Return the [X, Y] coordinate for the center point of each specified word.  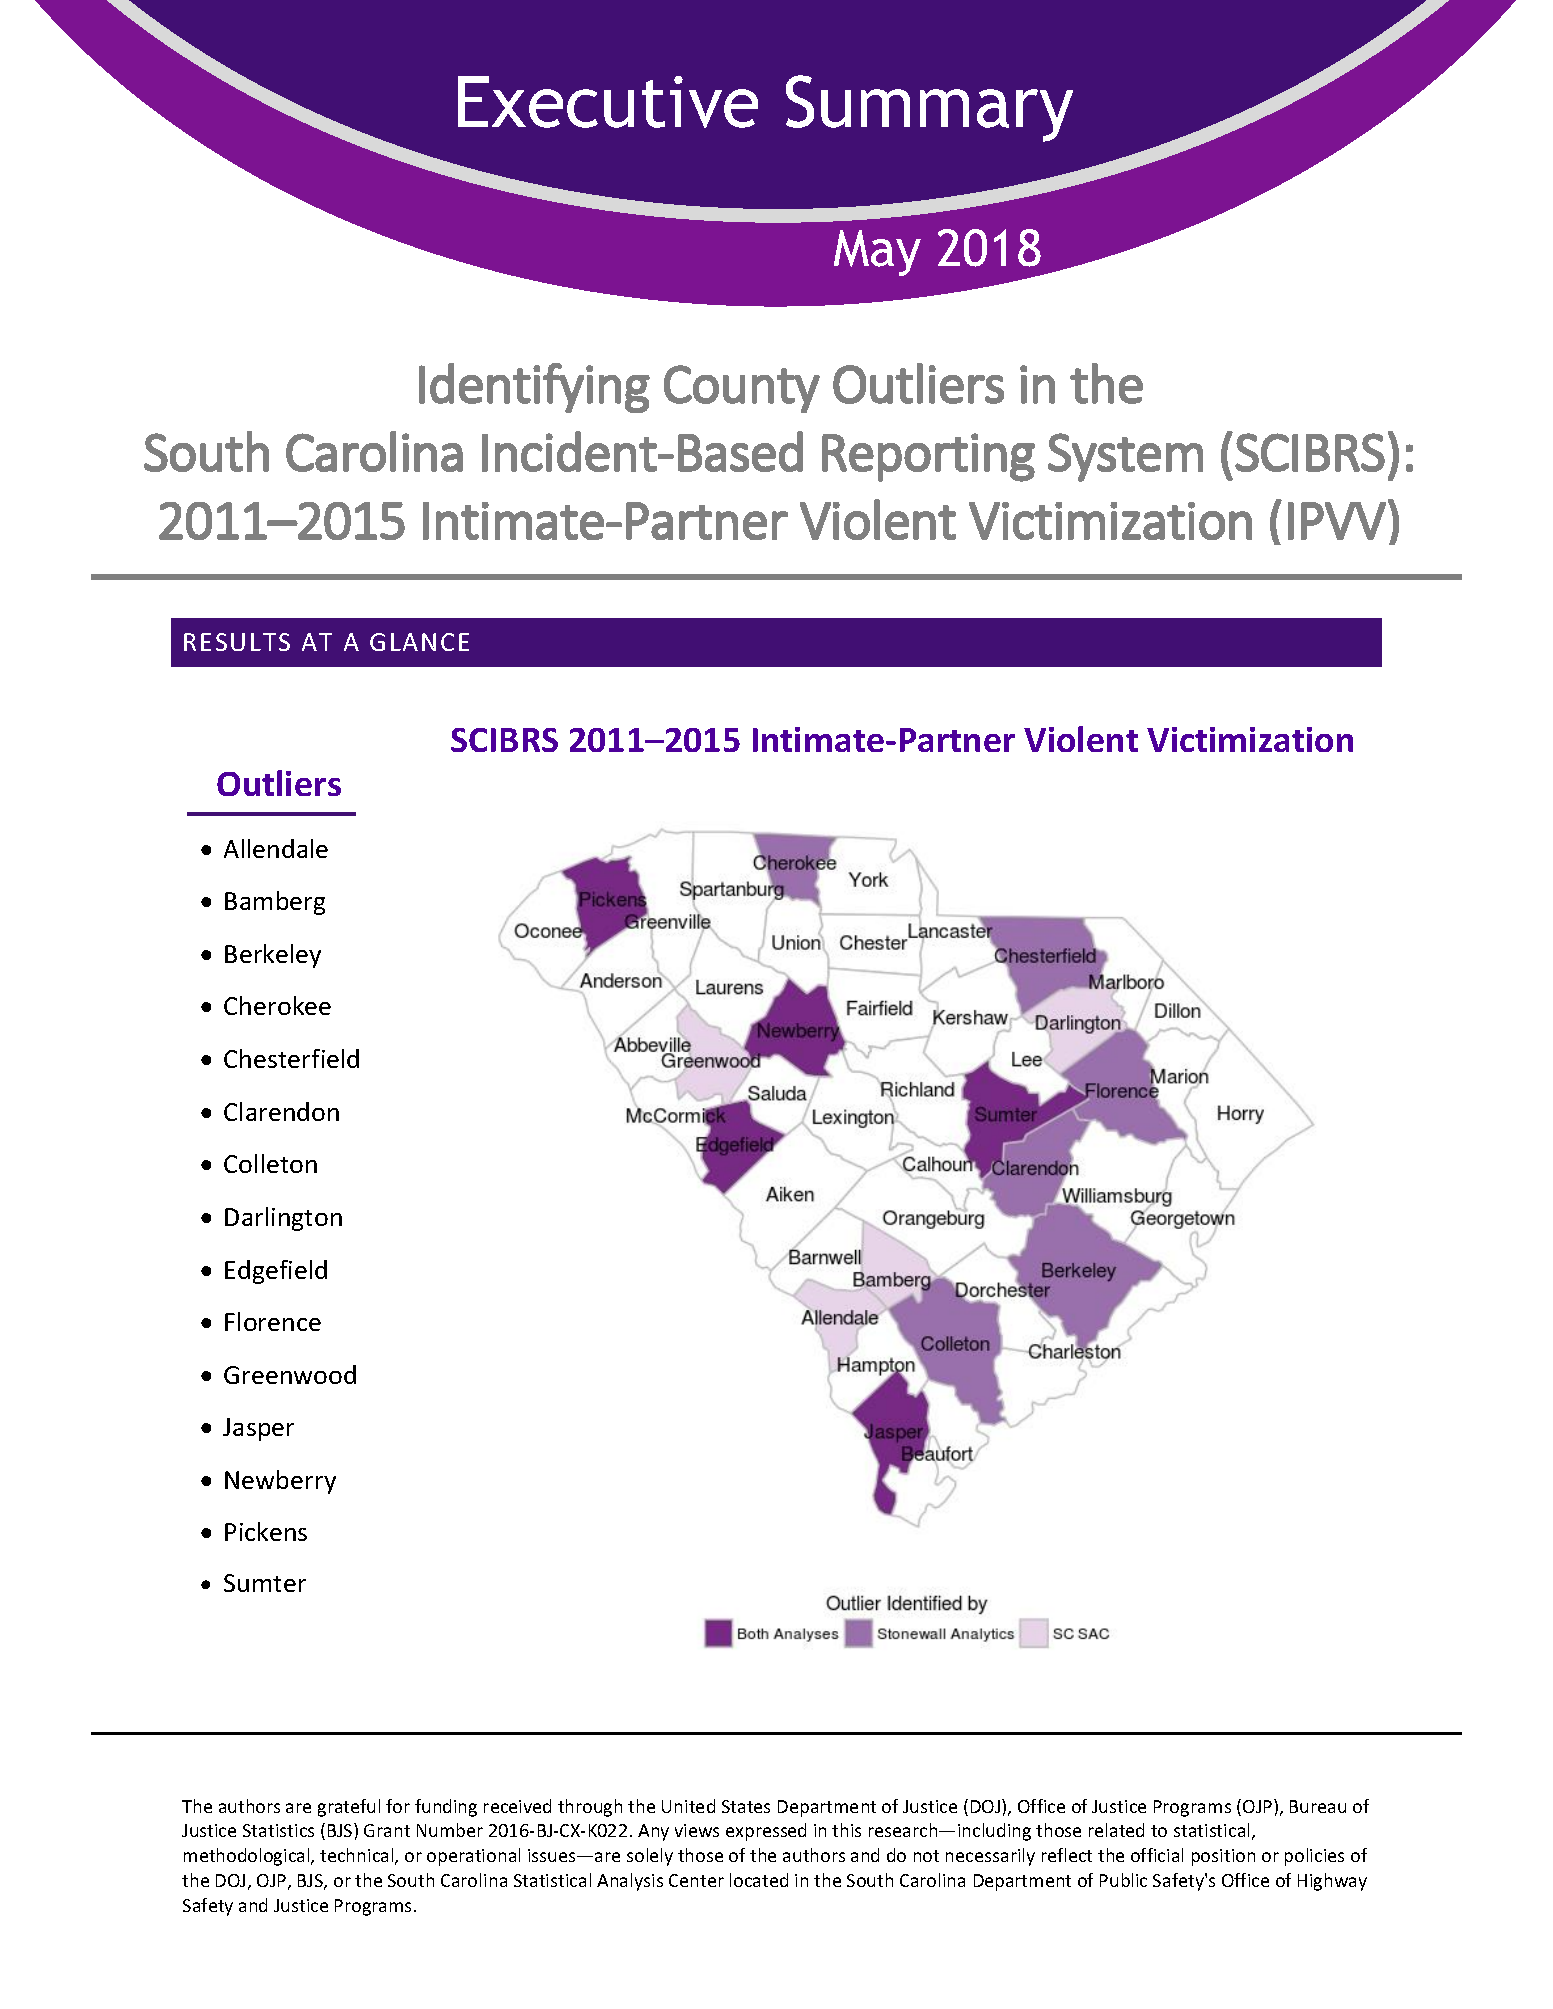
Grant [387, 1830]
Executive [608, 102]
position [1223, 1857]
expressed [766, 1832]
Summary [929, 108]
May [877, 253]
